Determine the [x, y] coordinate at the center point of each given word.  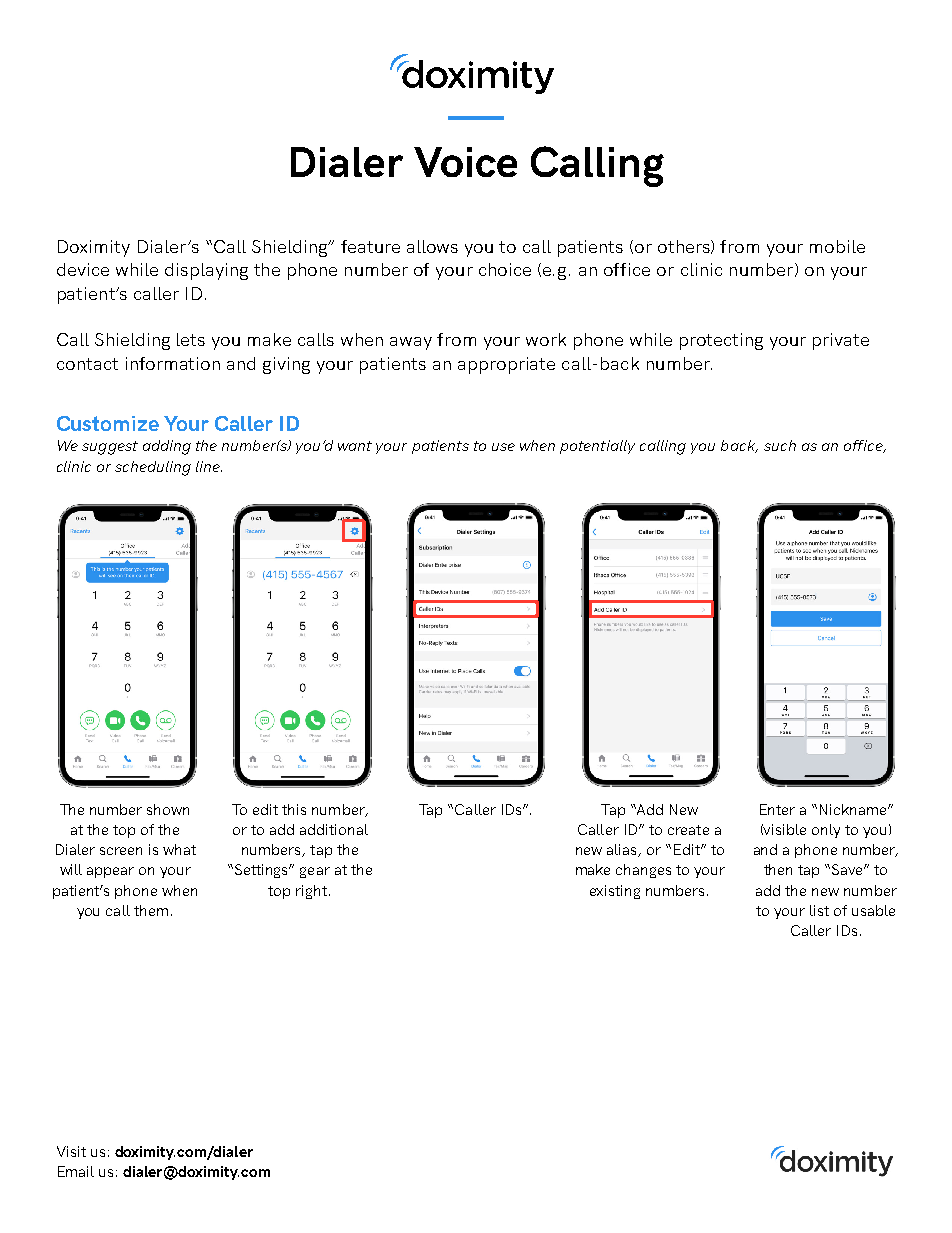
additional [334, 829]
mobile [837, 246]
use [503, 447]
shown [168, 809]
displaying [206, 271]
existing [615, 892]
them [151, 910]
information [173, 363]
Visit [71, 1151]
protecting [721, 341]
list [819, 910]
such [780, 445]
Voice [465, 162]
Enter [777, 809]
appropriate [506, 365]
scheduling [153, 468]
